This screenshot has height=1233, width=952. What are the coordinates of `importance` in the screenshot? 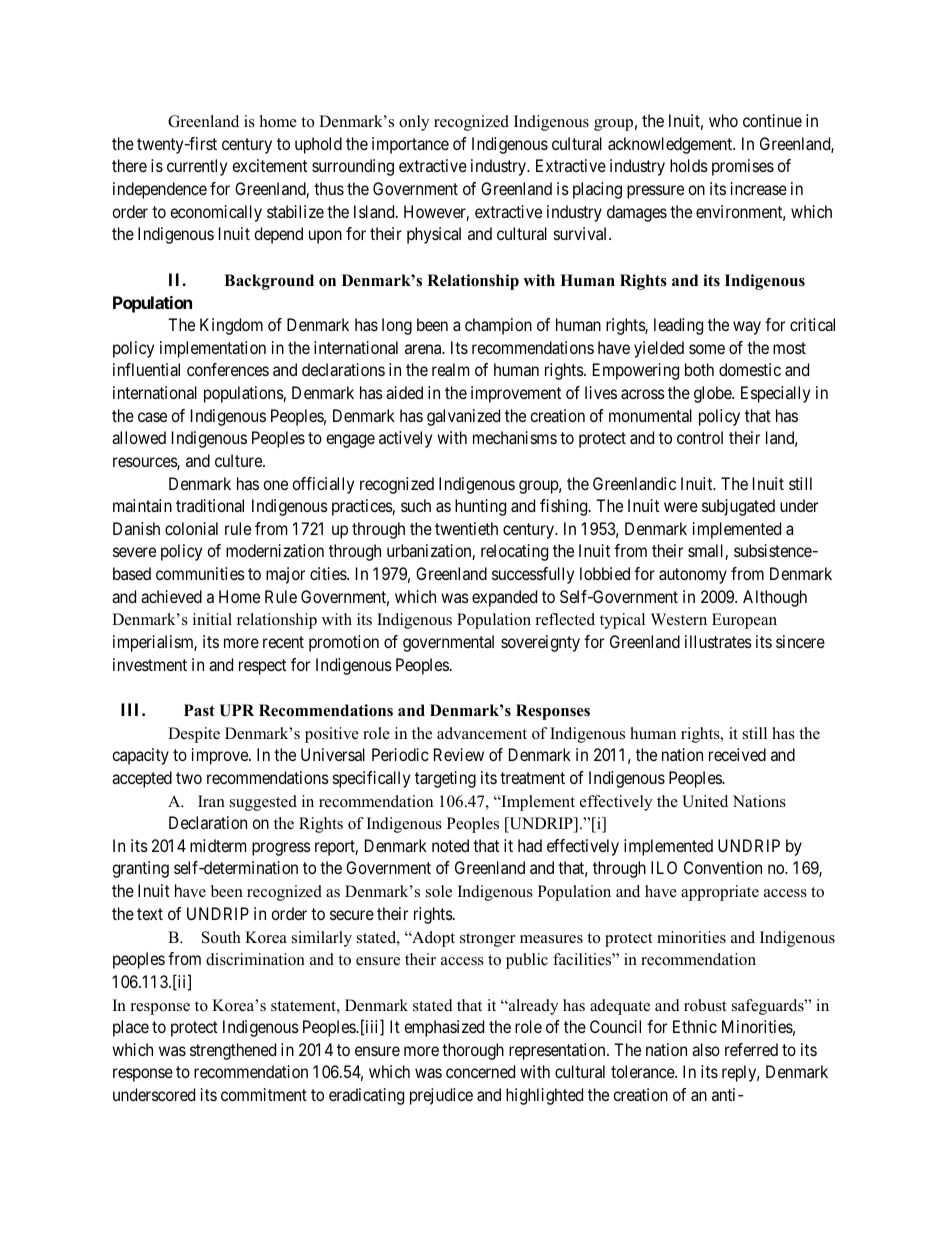 It's located at (410, 145).
